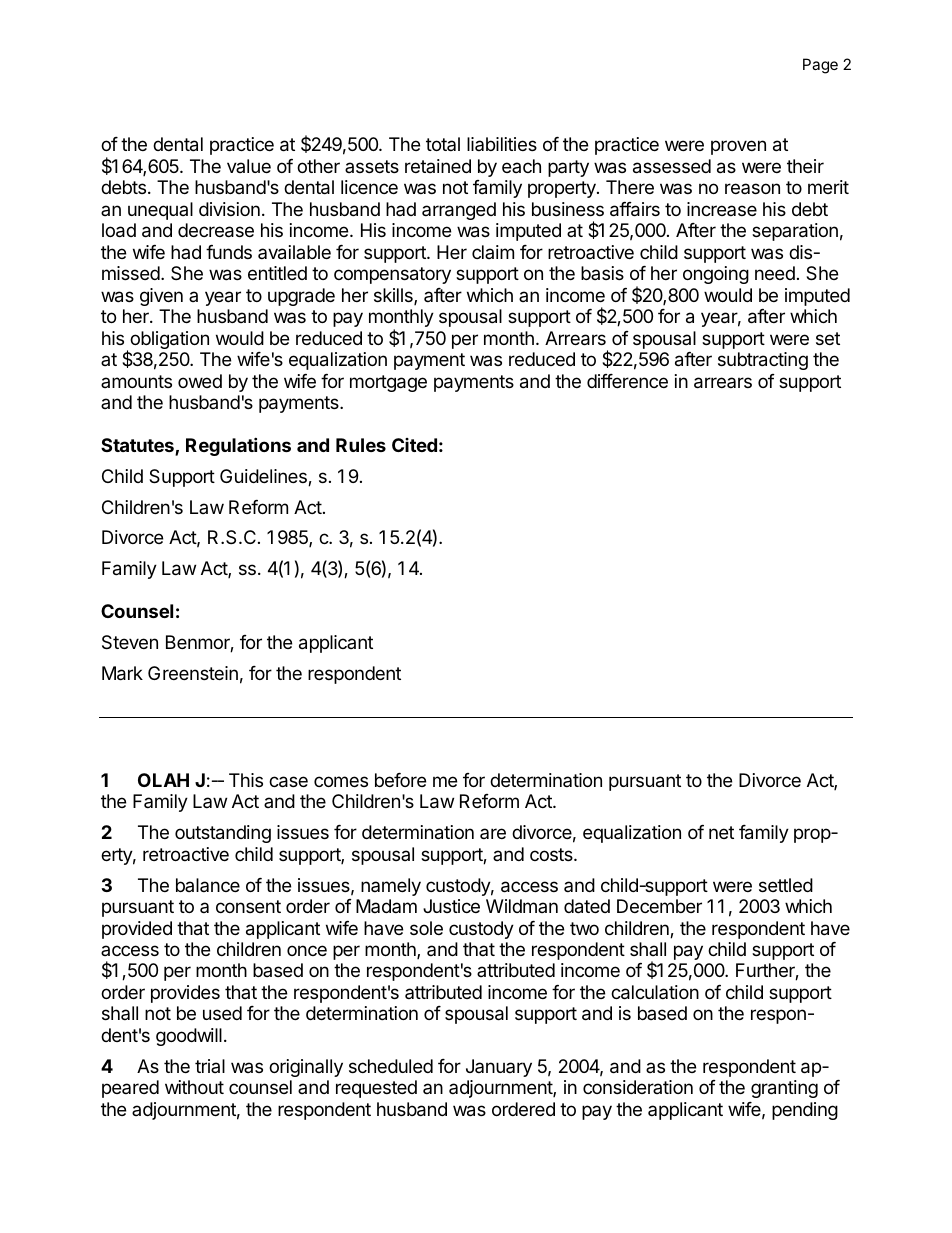 The height and width of the image is (1233, 952). Describe the element at coordinates (249, 166) in the image. I see `value` at that location.
